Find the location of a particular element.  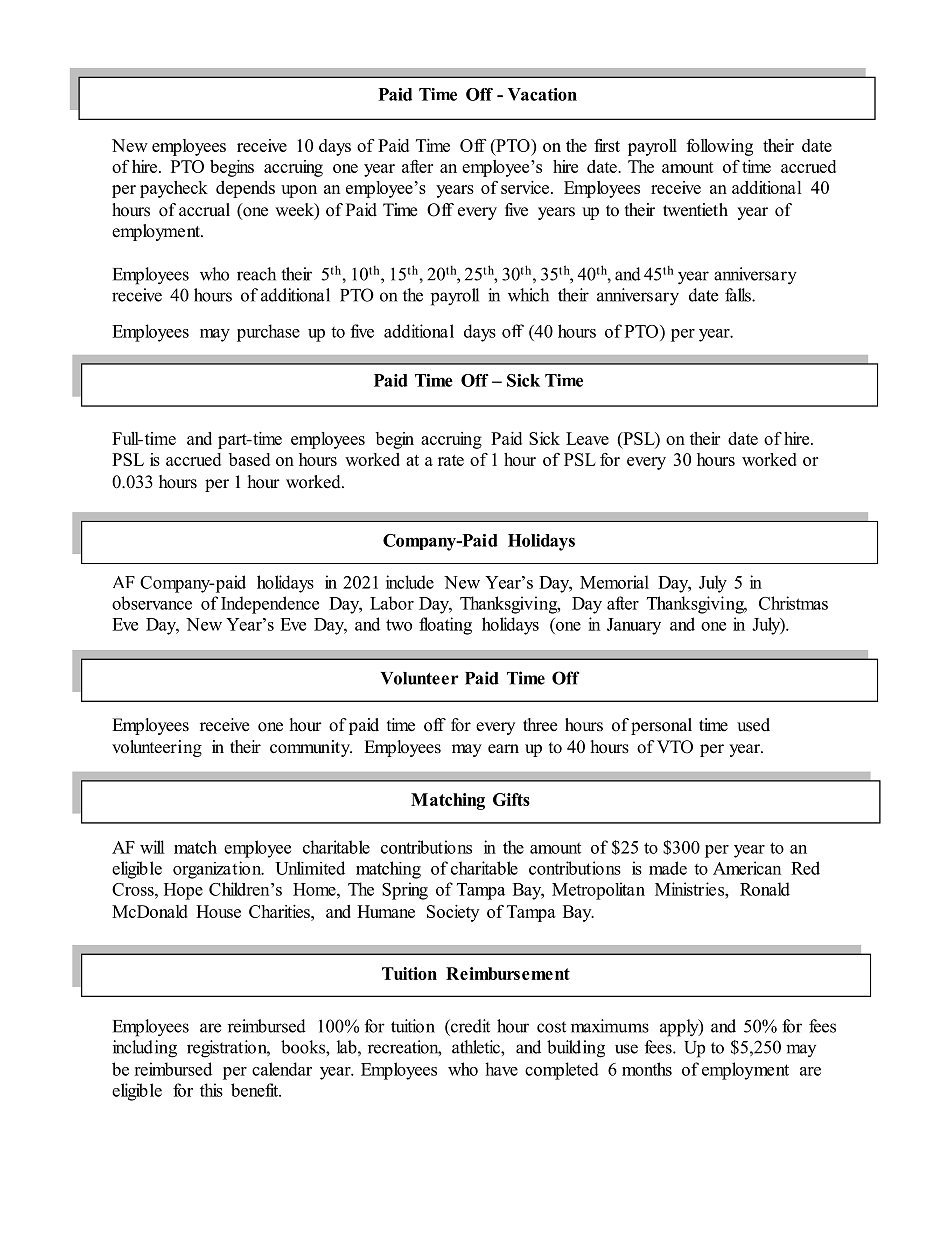

community is located at coordinates (311, 748).
